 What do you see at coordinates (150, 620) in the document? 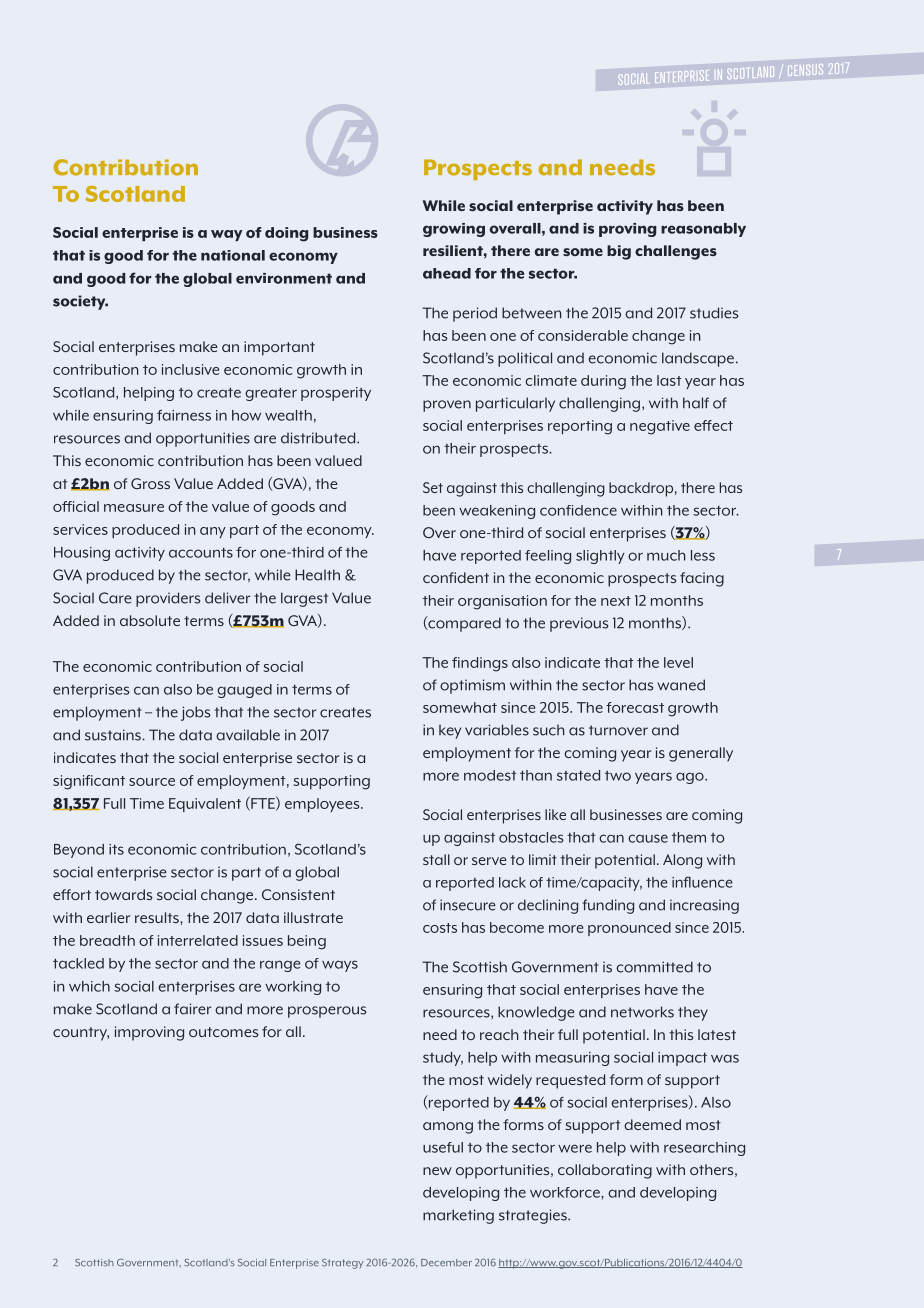
I see `absolute` at bounding box center [150, 620].
